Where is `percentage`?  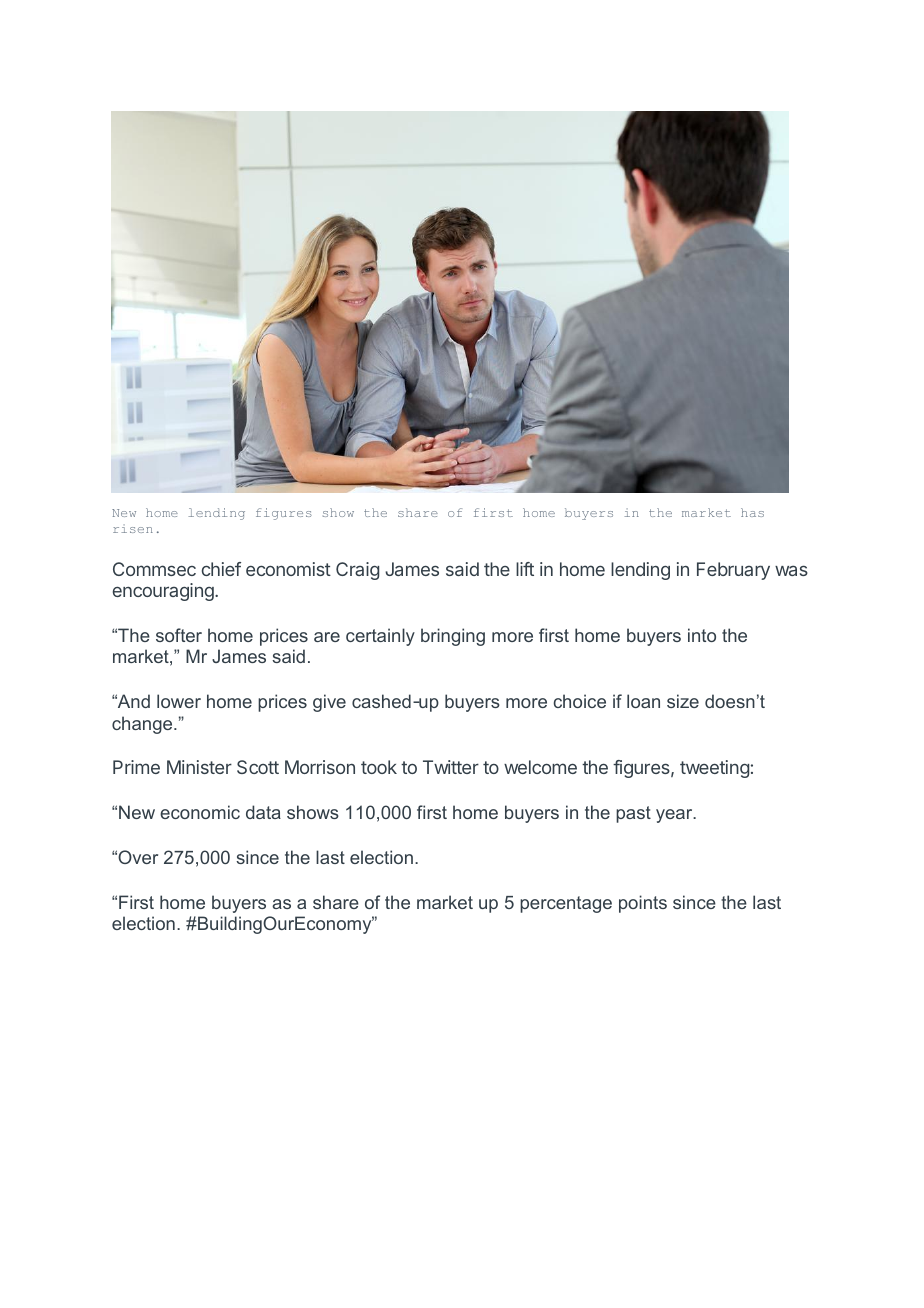
percentage is located at coordinates (566, 904).
